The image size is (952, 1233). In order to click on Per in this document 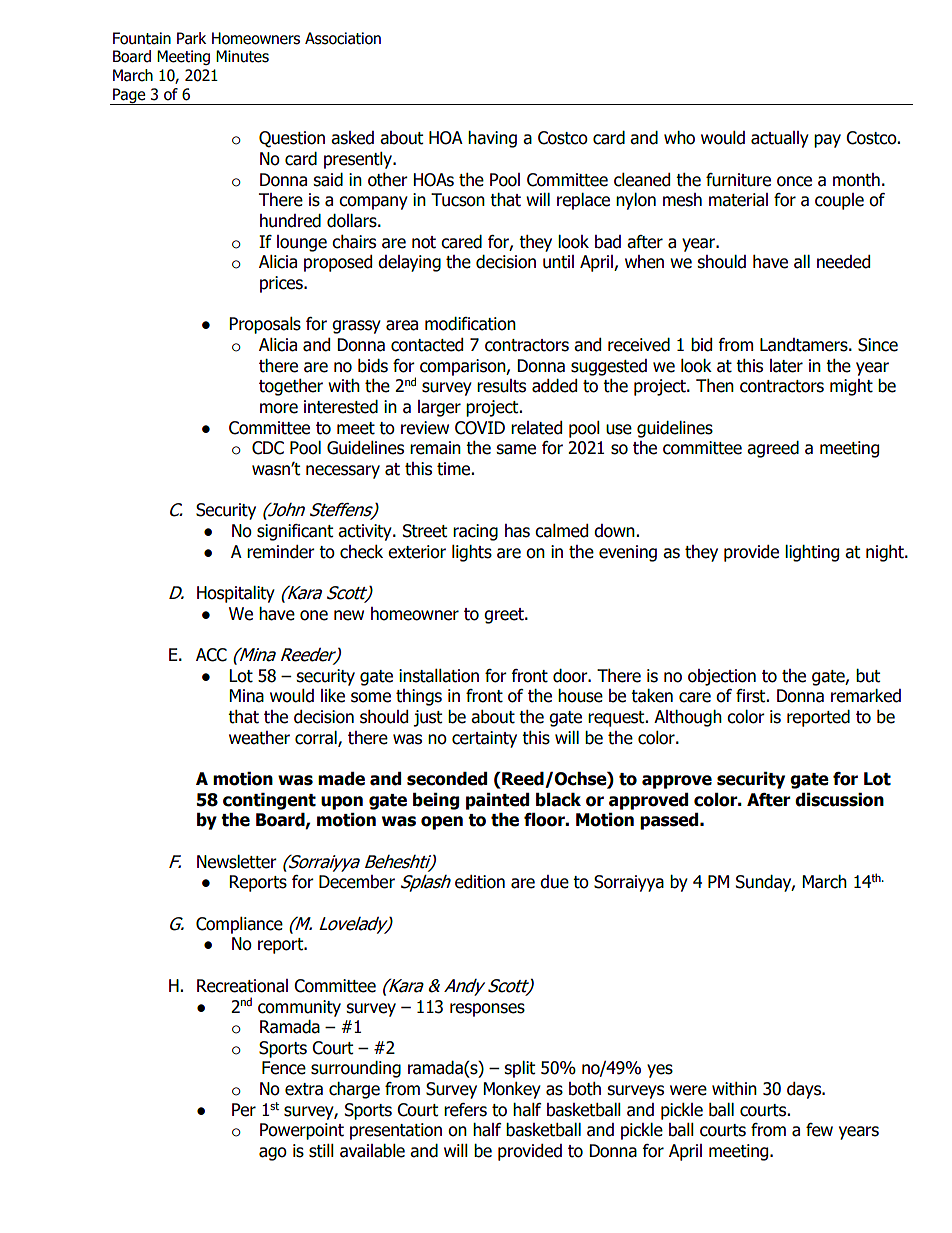, I will do `click(244, 1110)`.
